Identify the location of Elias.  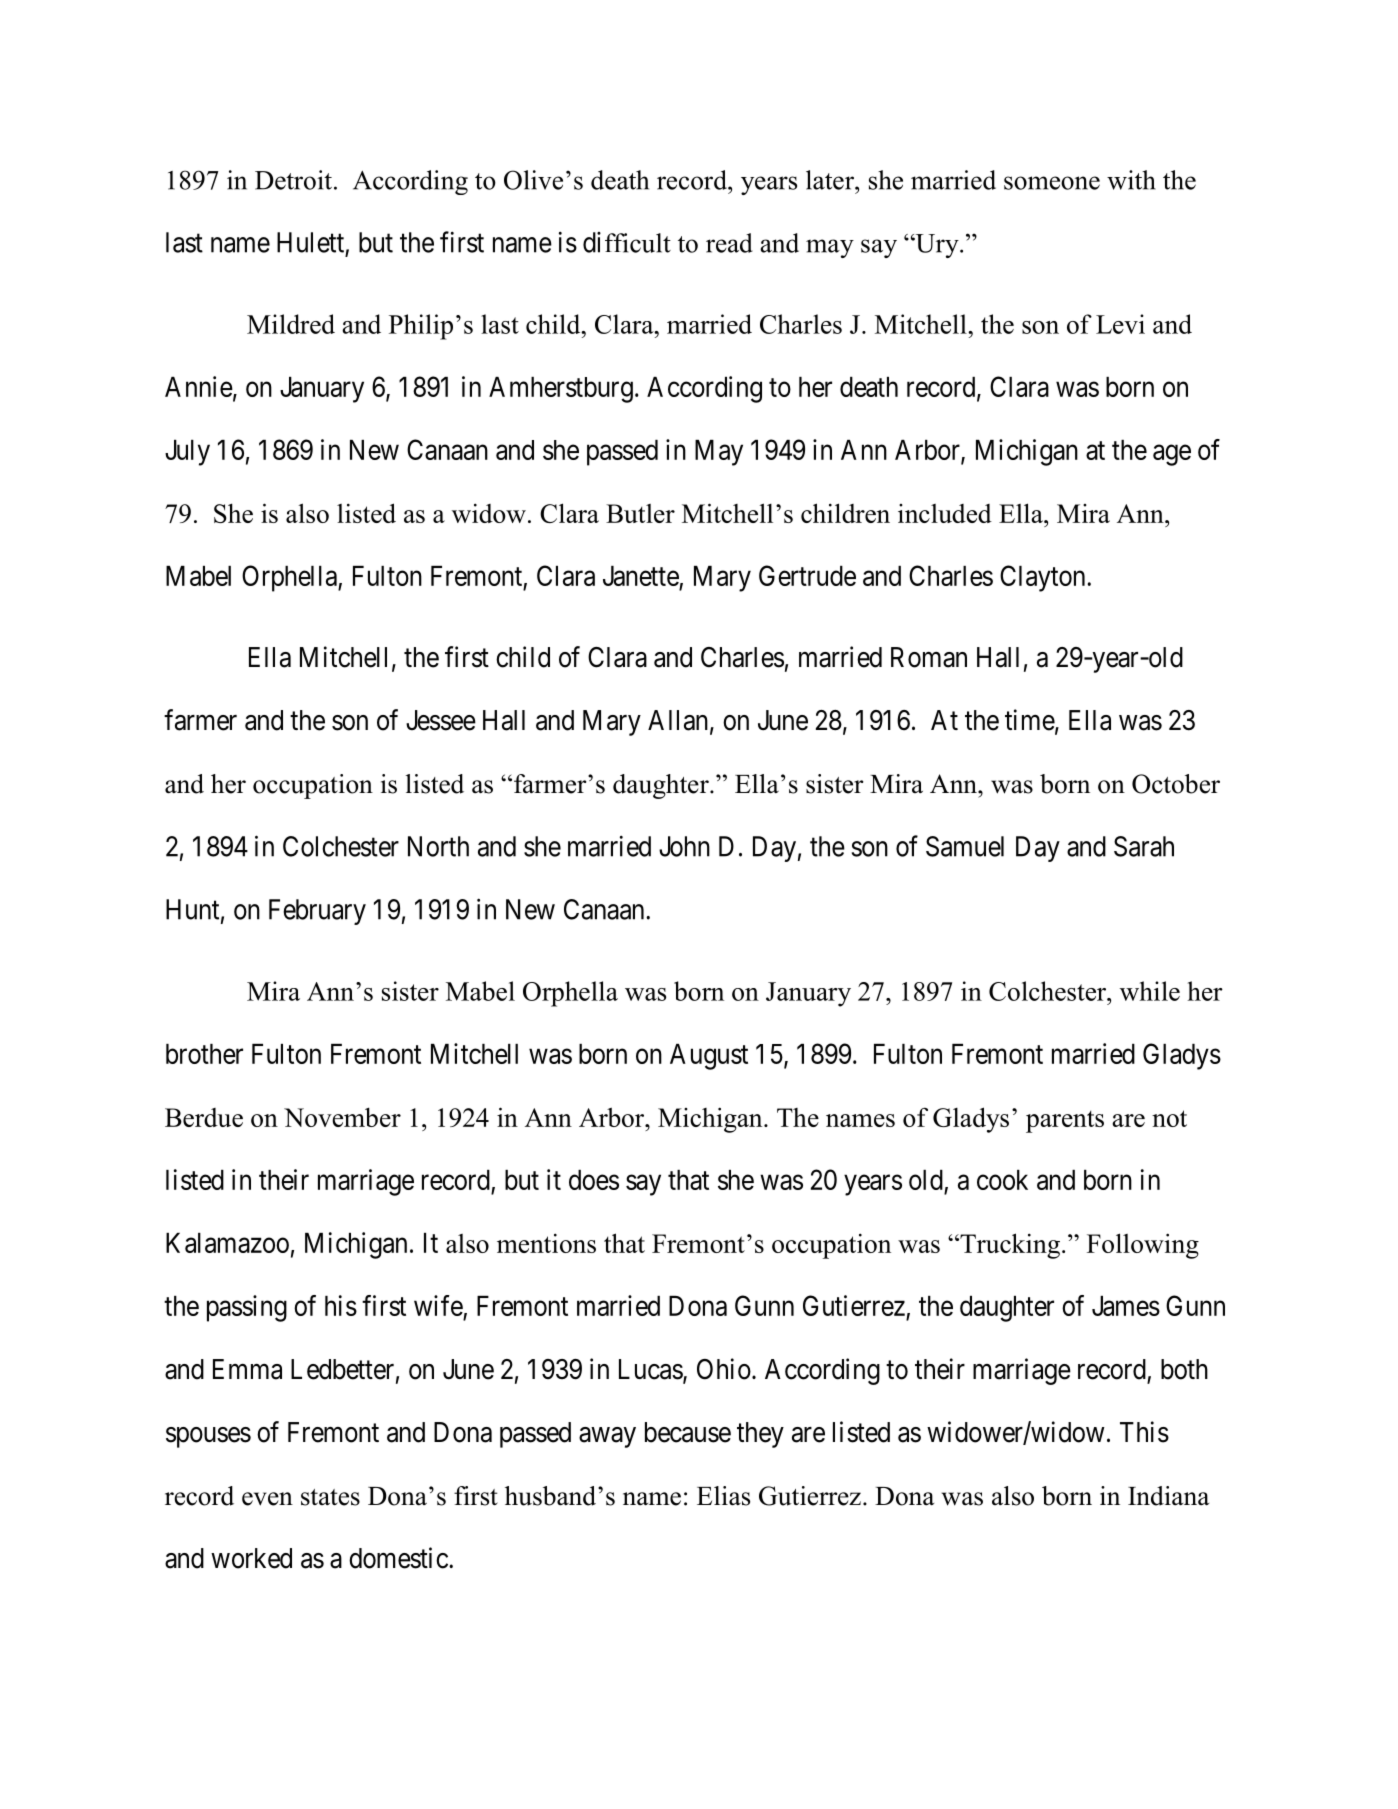
(723, 1496).
